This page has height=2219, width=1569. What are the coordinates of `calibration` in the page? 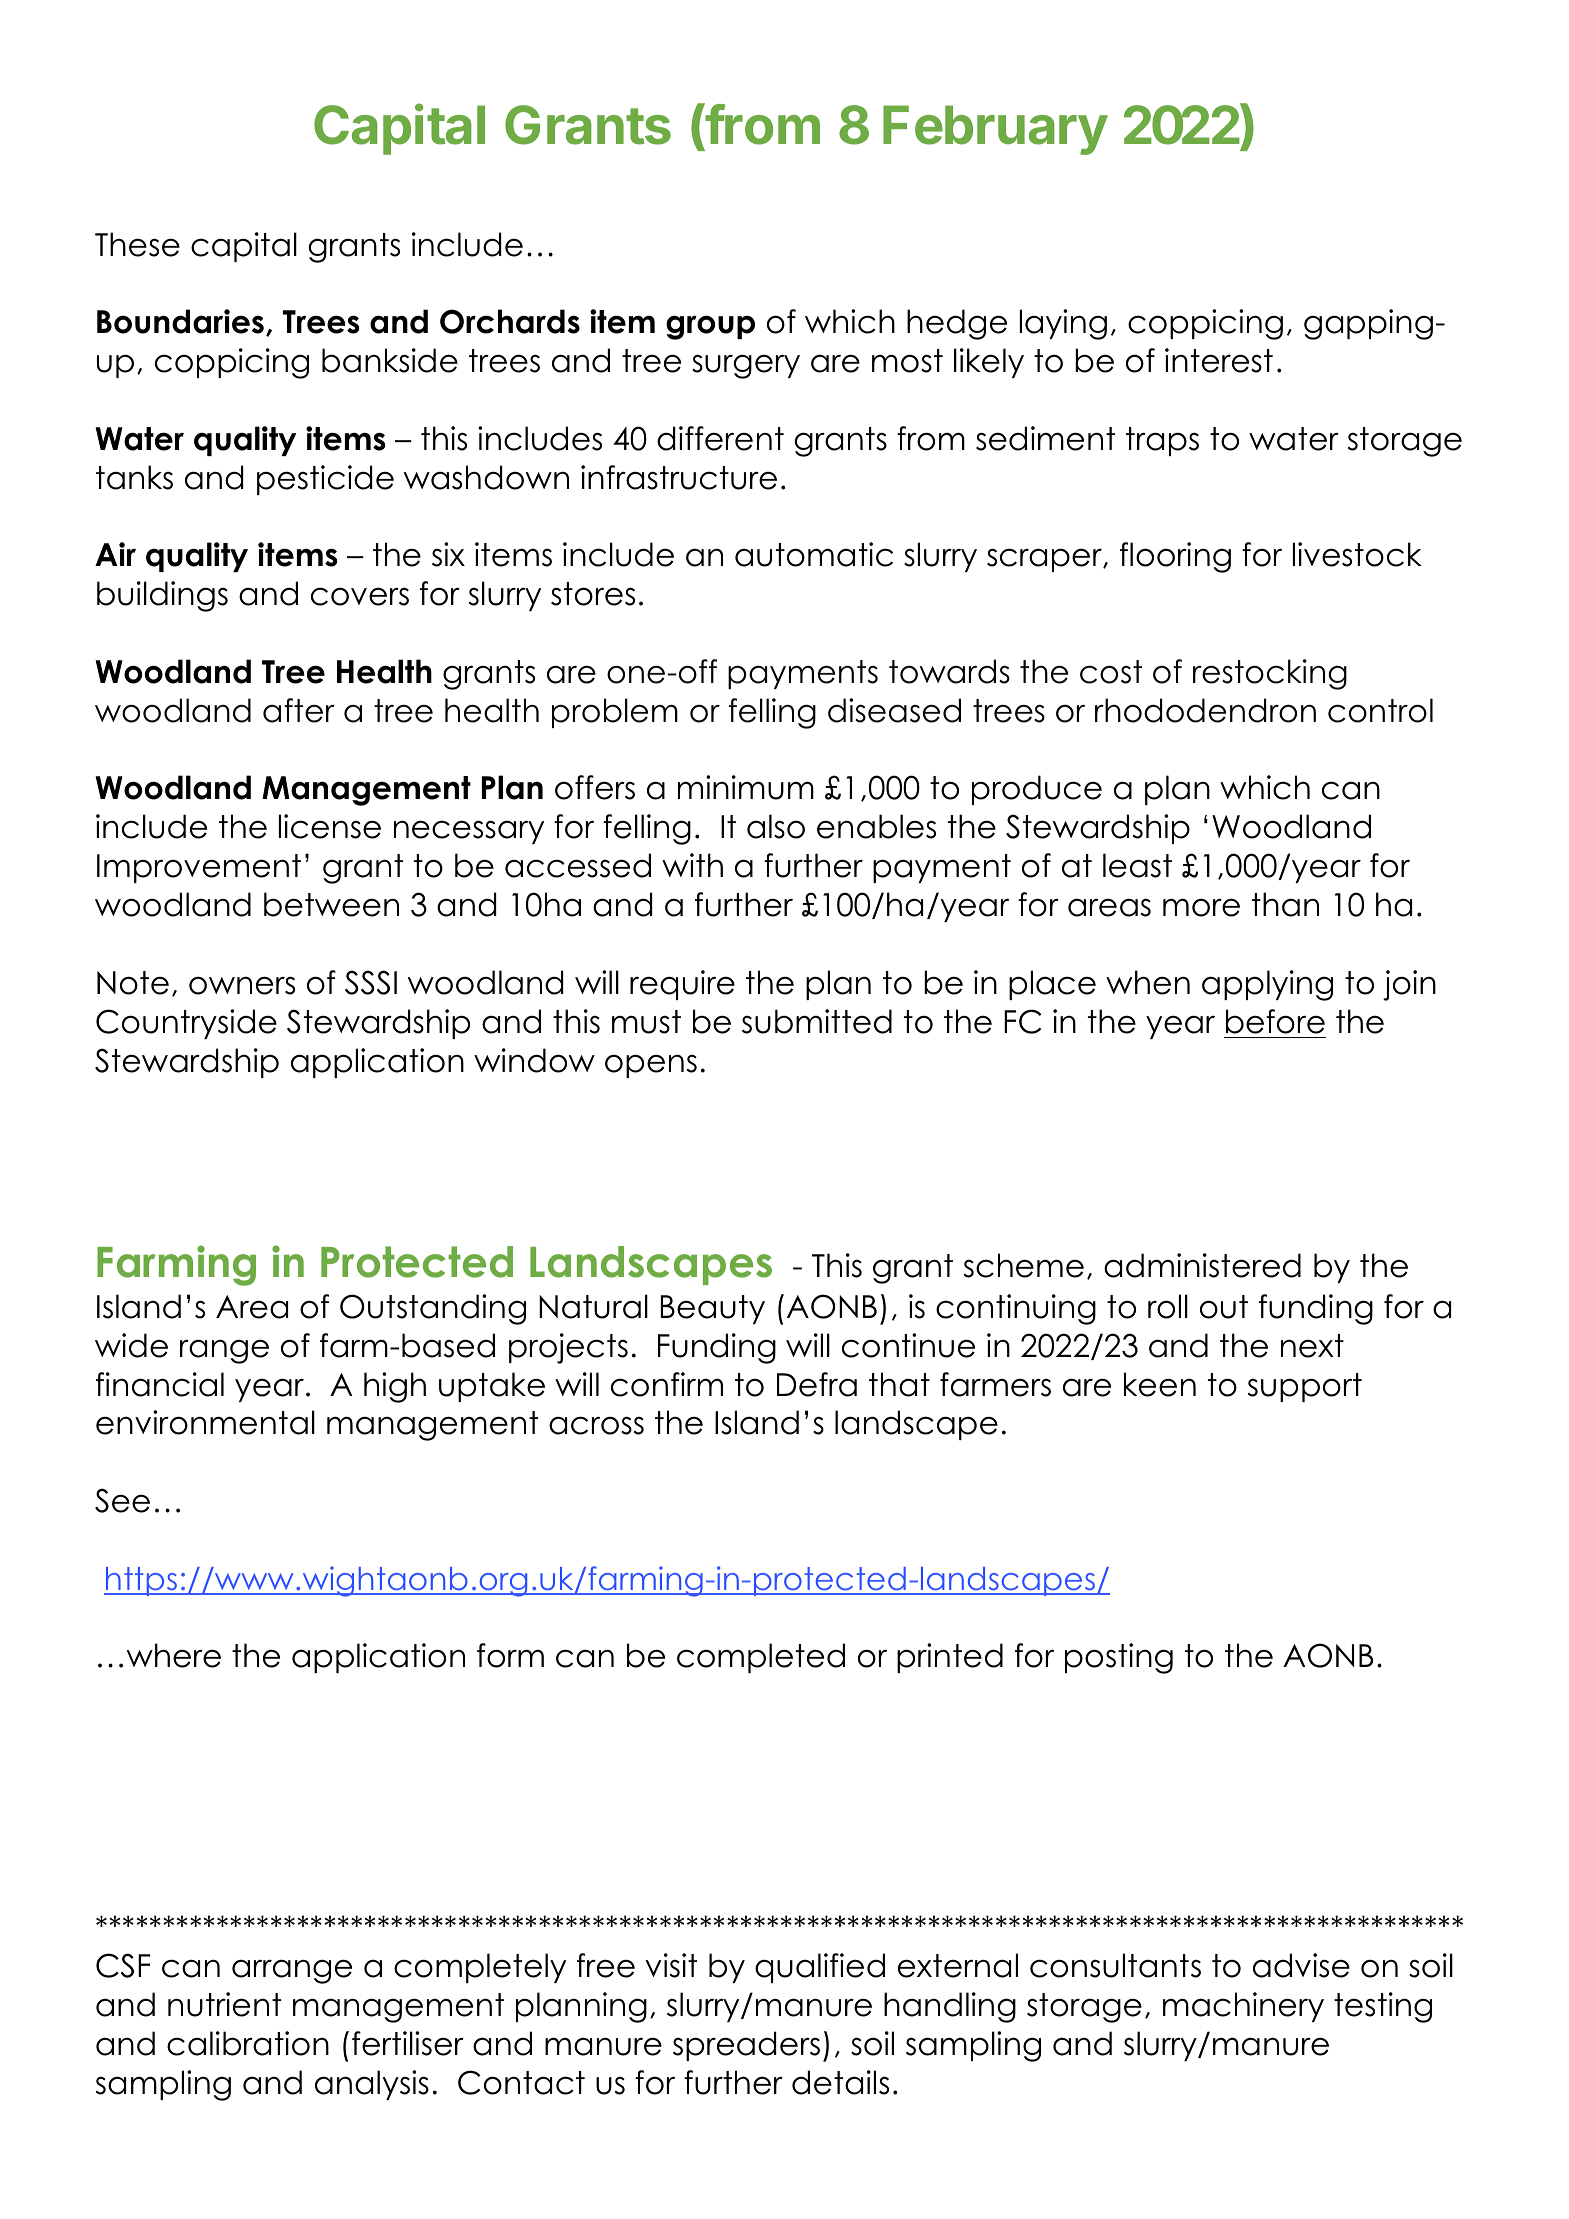 It's located at (248, 2043).
